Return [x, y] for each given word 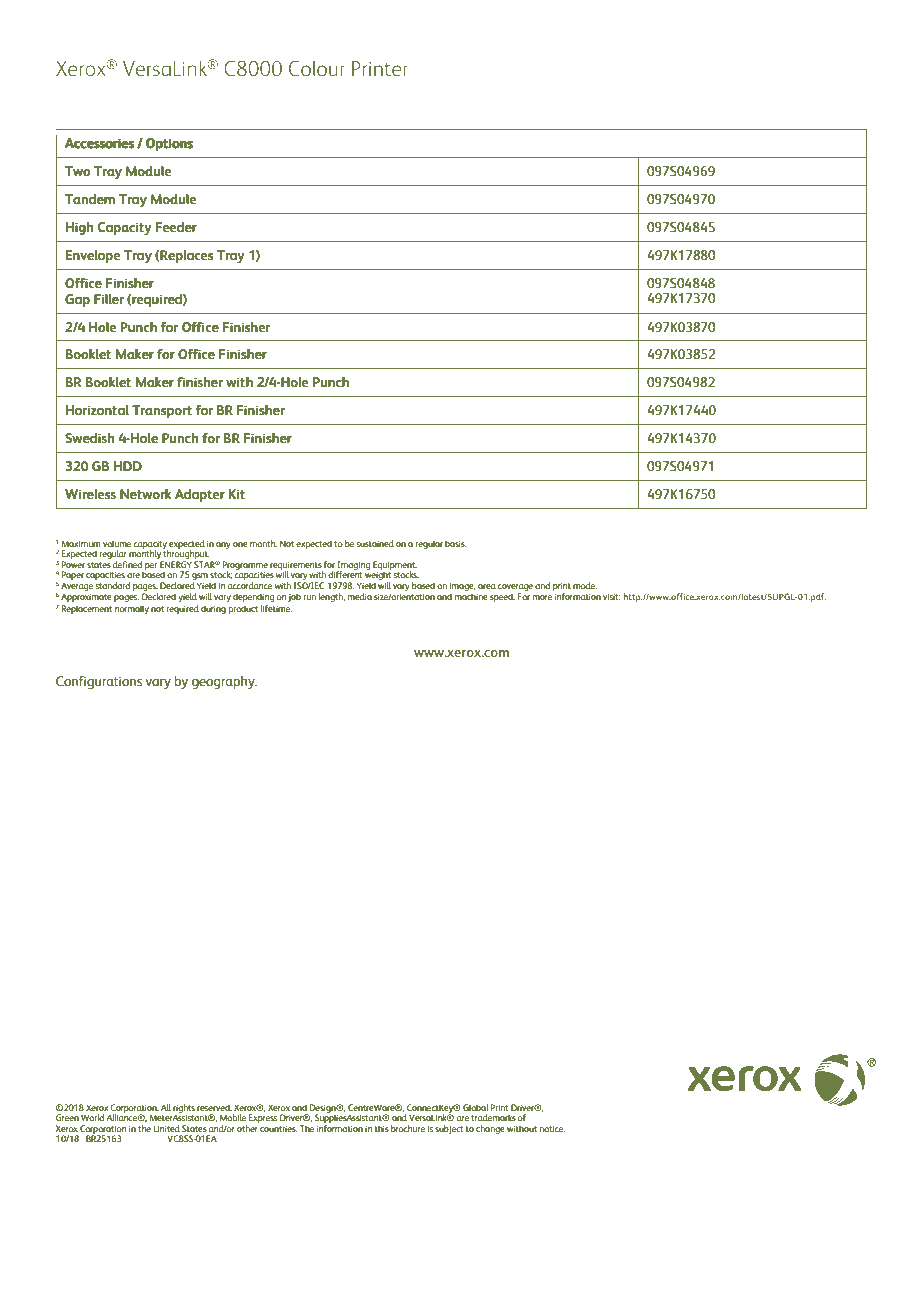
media [360, 596]
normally [132, 609]
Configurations [99, 682]
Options [169, 144]
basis [456, 543]
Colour [317, 68]
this [382, 1128]
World [92, 1117]
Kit [237, 494]
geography [224, 682]
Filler [109, 299]
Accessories [99, 143]
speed [502, 597]
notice [552, 1129]
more [542, 597]
